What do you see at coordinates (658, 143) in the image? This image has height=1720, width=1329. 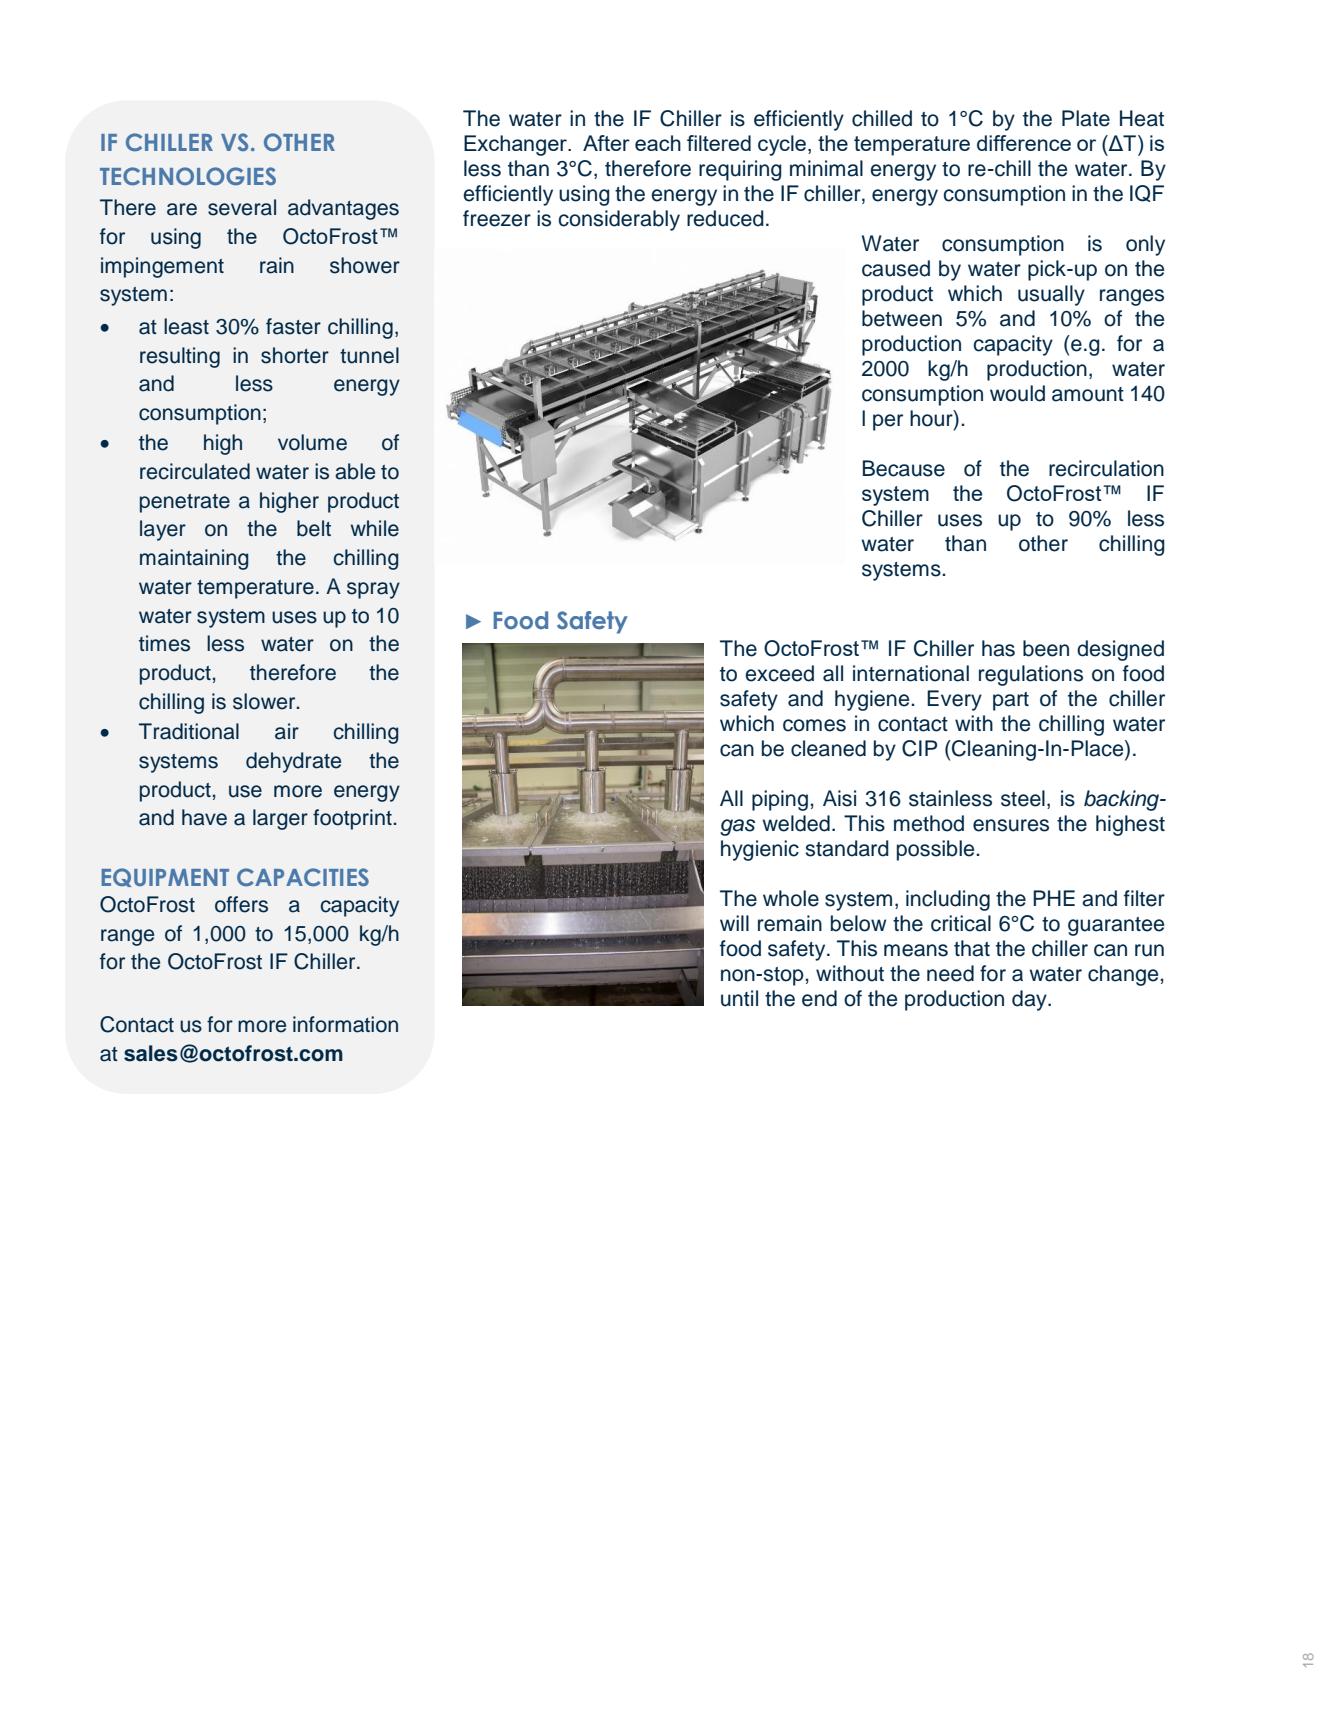 I see `each` at bounding box center [658, 143].
